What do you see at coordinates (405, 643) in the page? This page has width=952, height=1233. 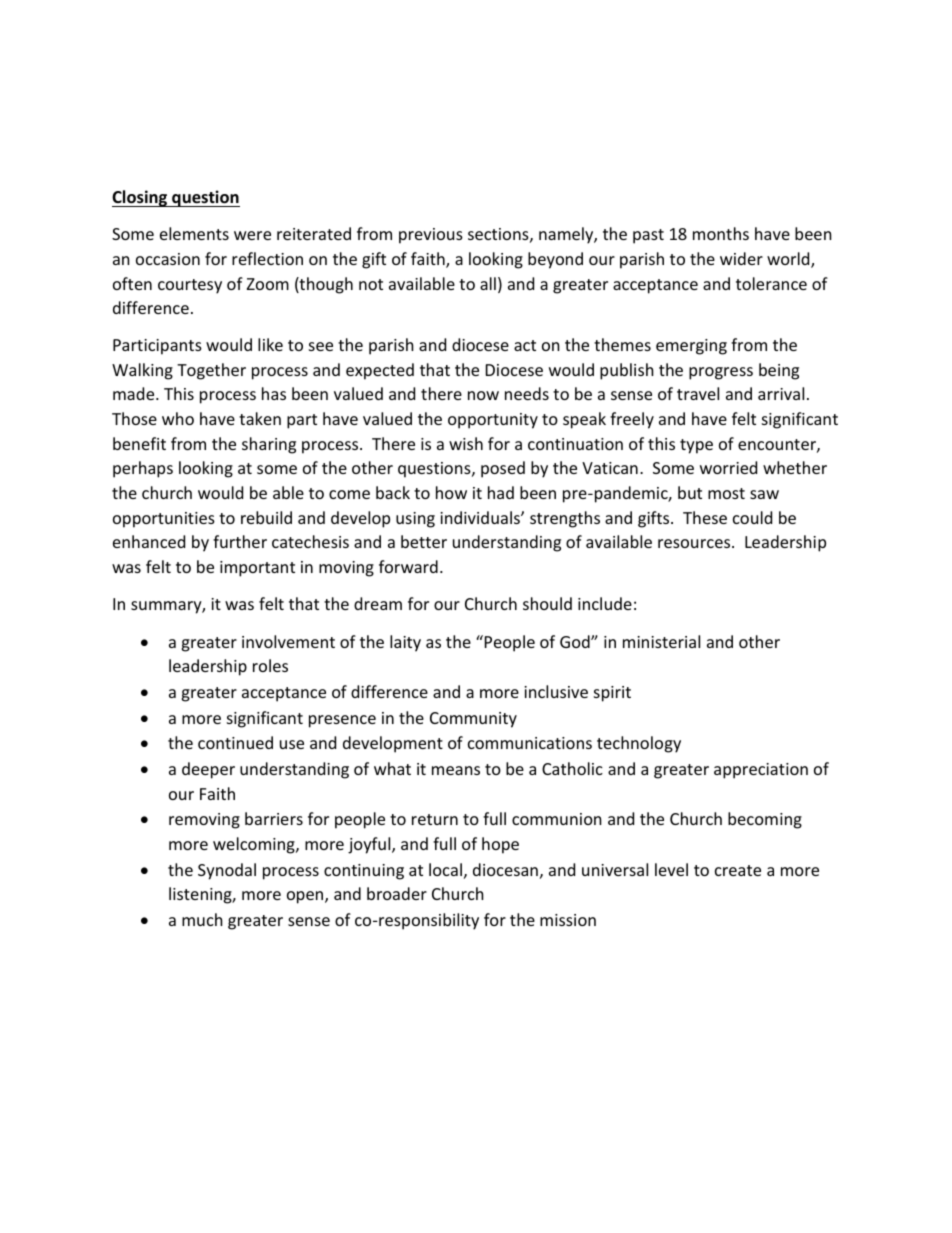 I see `laity` at bounding box center [405, 643].
